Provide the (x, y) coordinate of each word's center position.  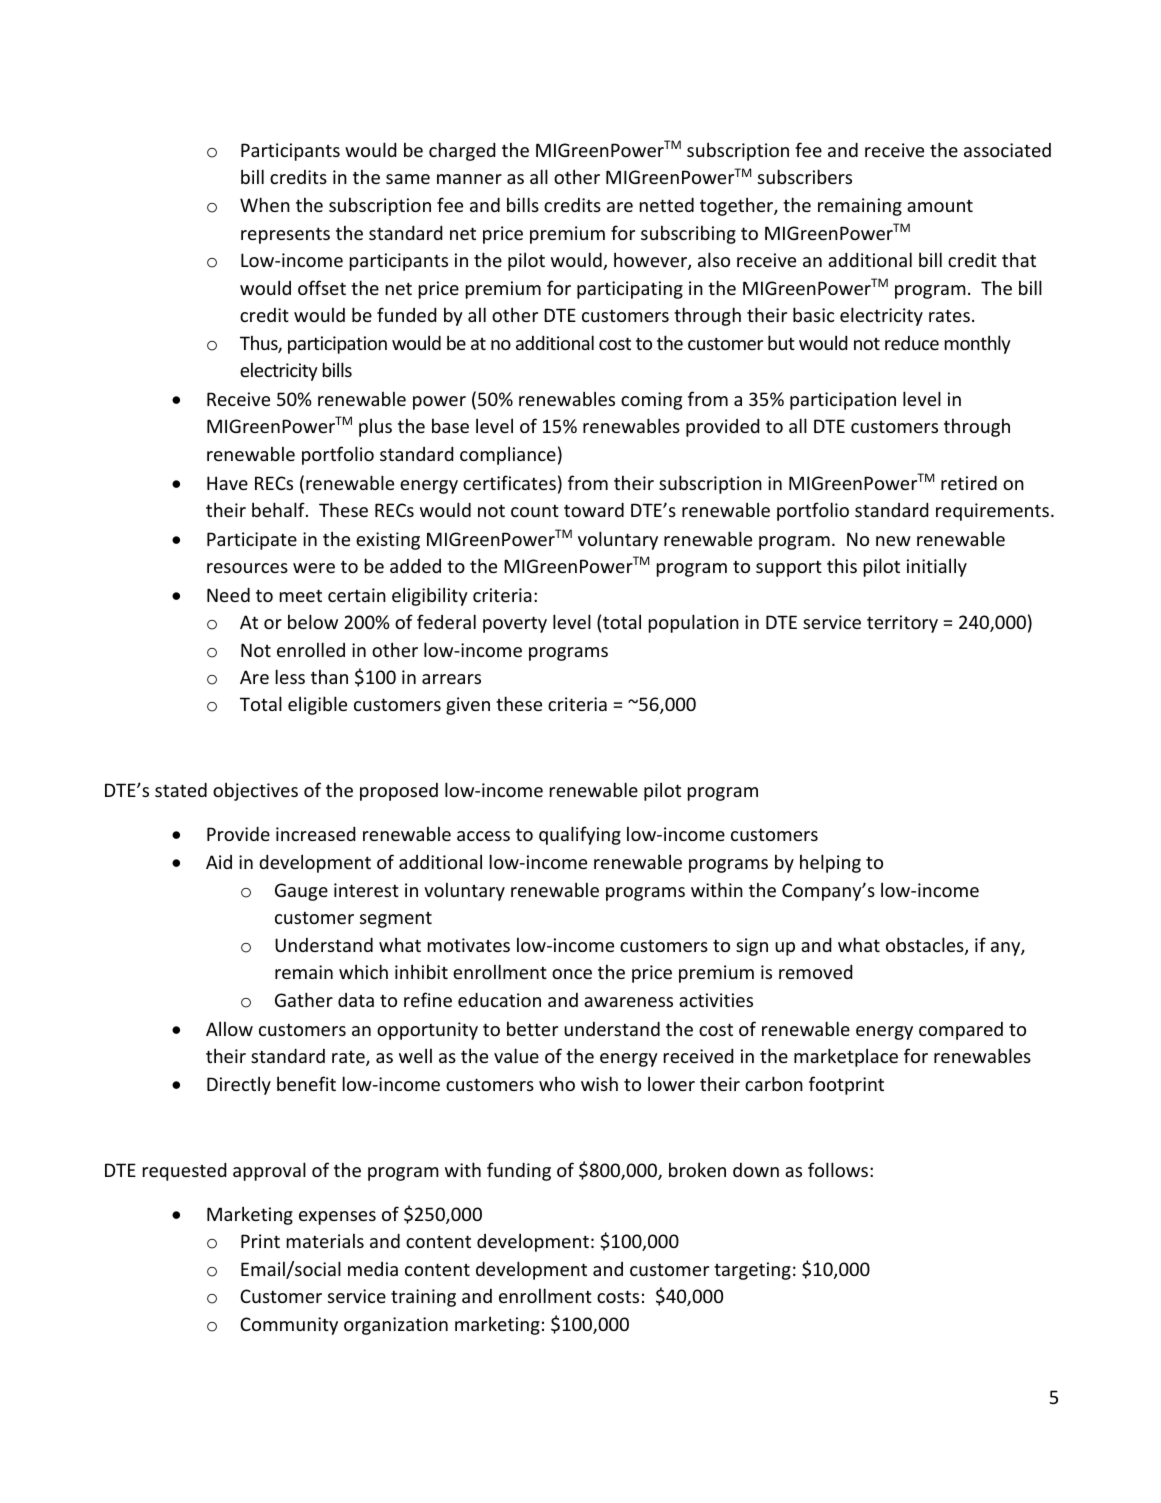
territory (902, 624)
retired (969, 482)
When (265, 204)
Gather (304, 999)
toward (594, 509)
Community (289, 1326)
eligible (317, 705)
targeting (752, 1271)
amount (940, 206)
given (468, 706)
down (756, 1170)
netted (667, 204)
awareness (628, 1002)
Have (227, 483)
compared (961, 1031)
